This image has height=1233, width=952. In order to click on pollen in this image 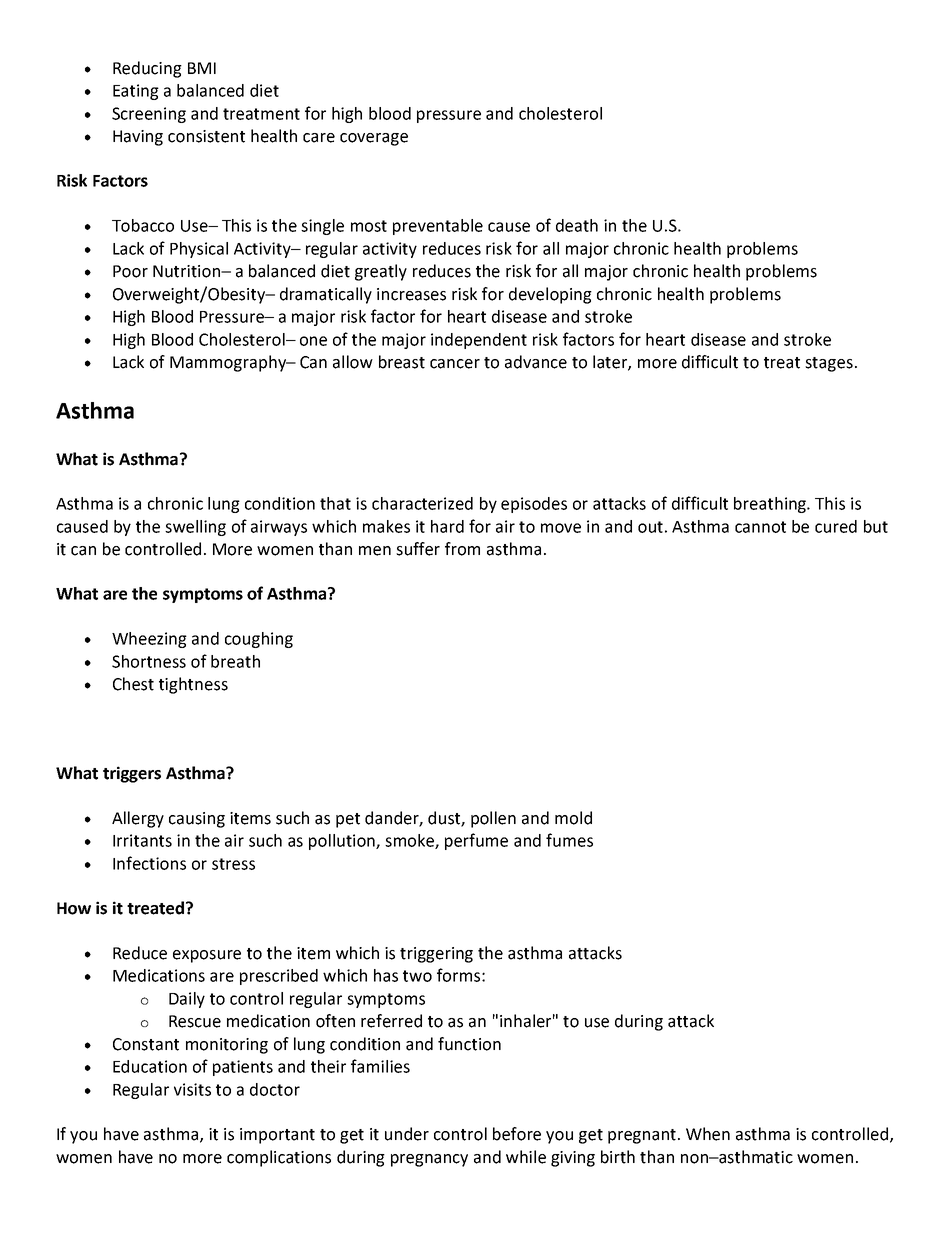, I will do `click(493, 819)`.
